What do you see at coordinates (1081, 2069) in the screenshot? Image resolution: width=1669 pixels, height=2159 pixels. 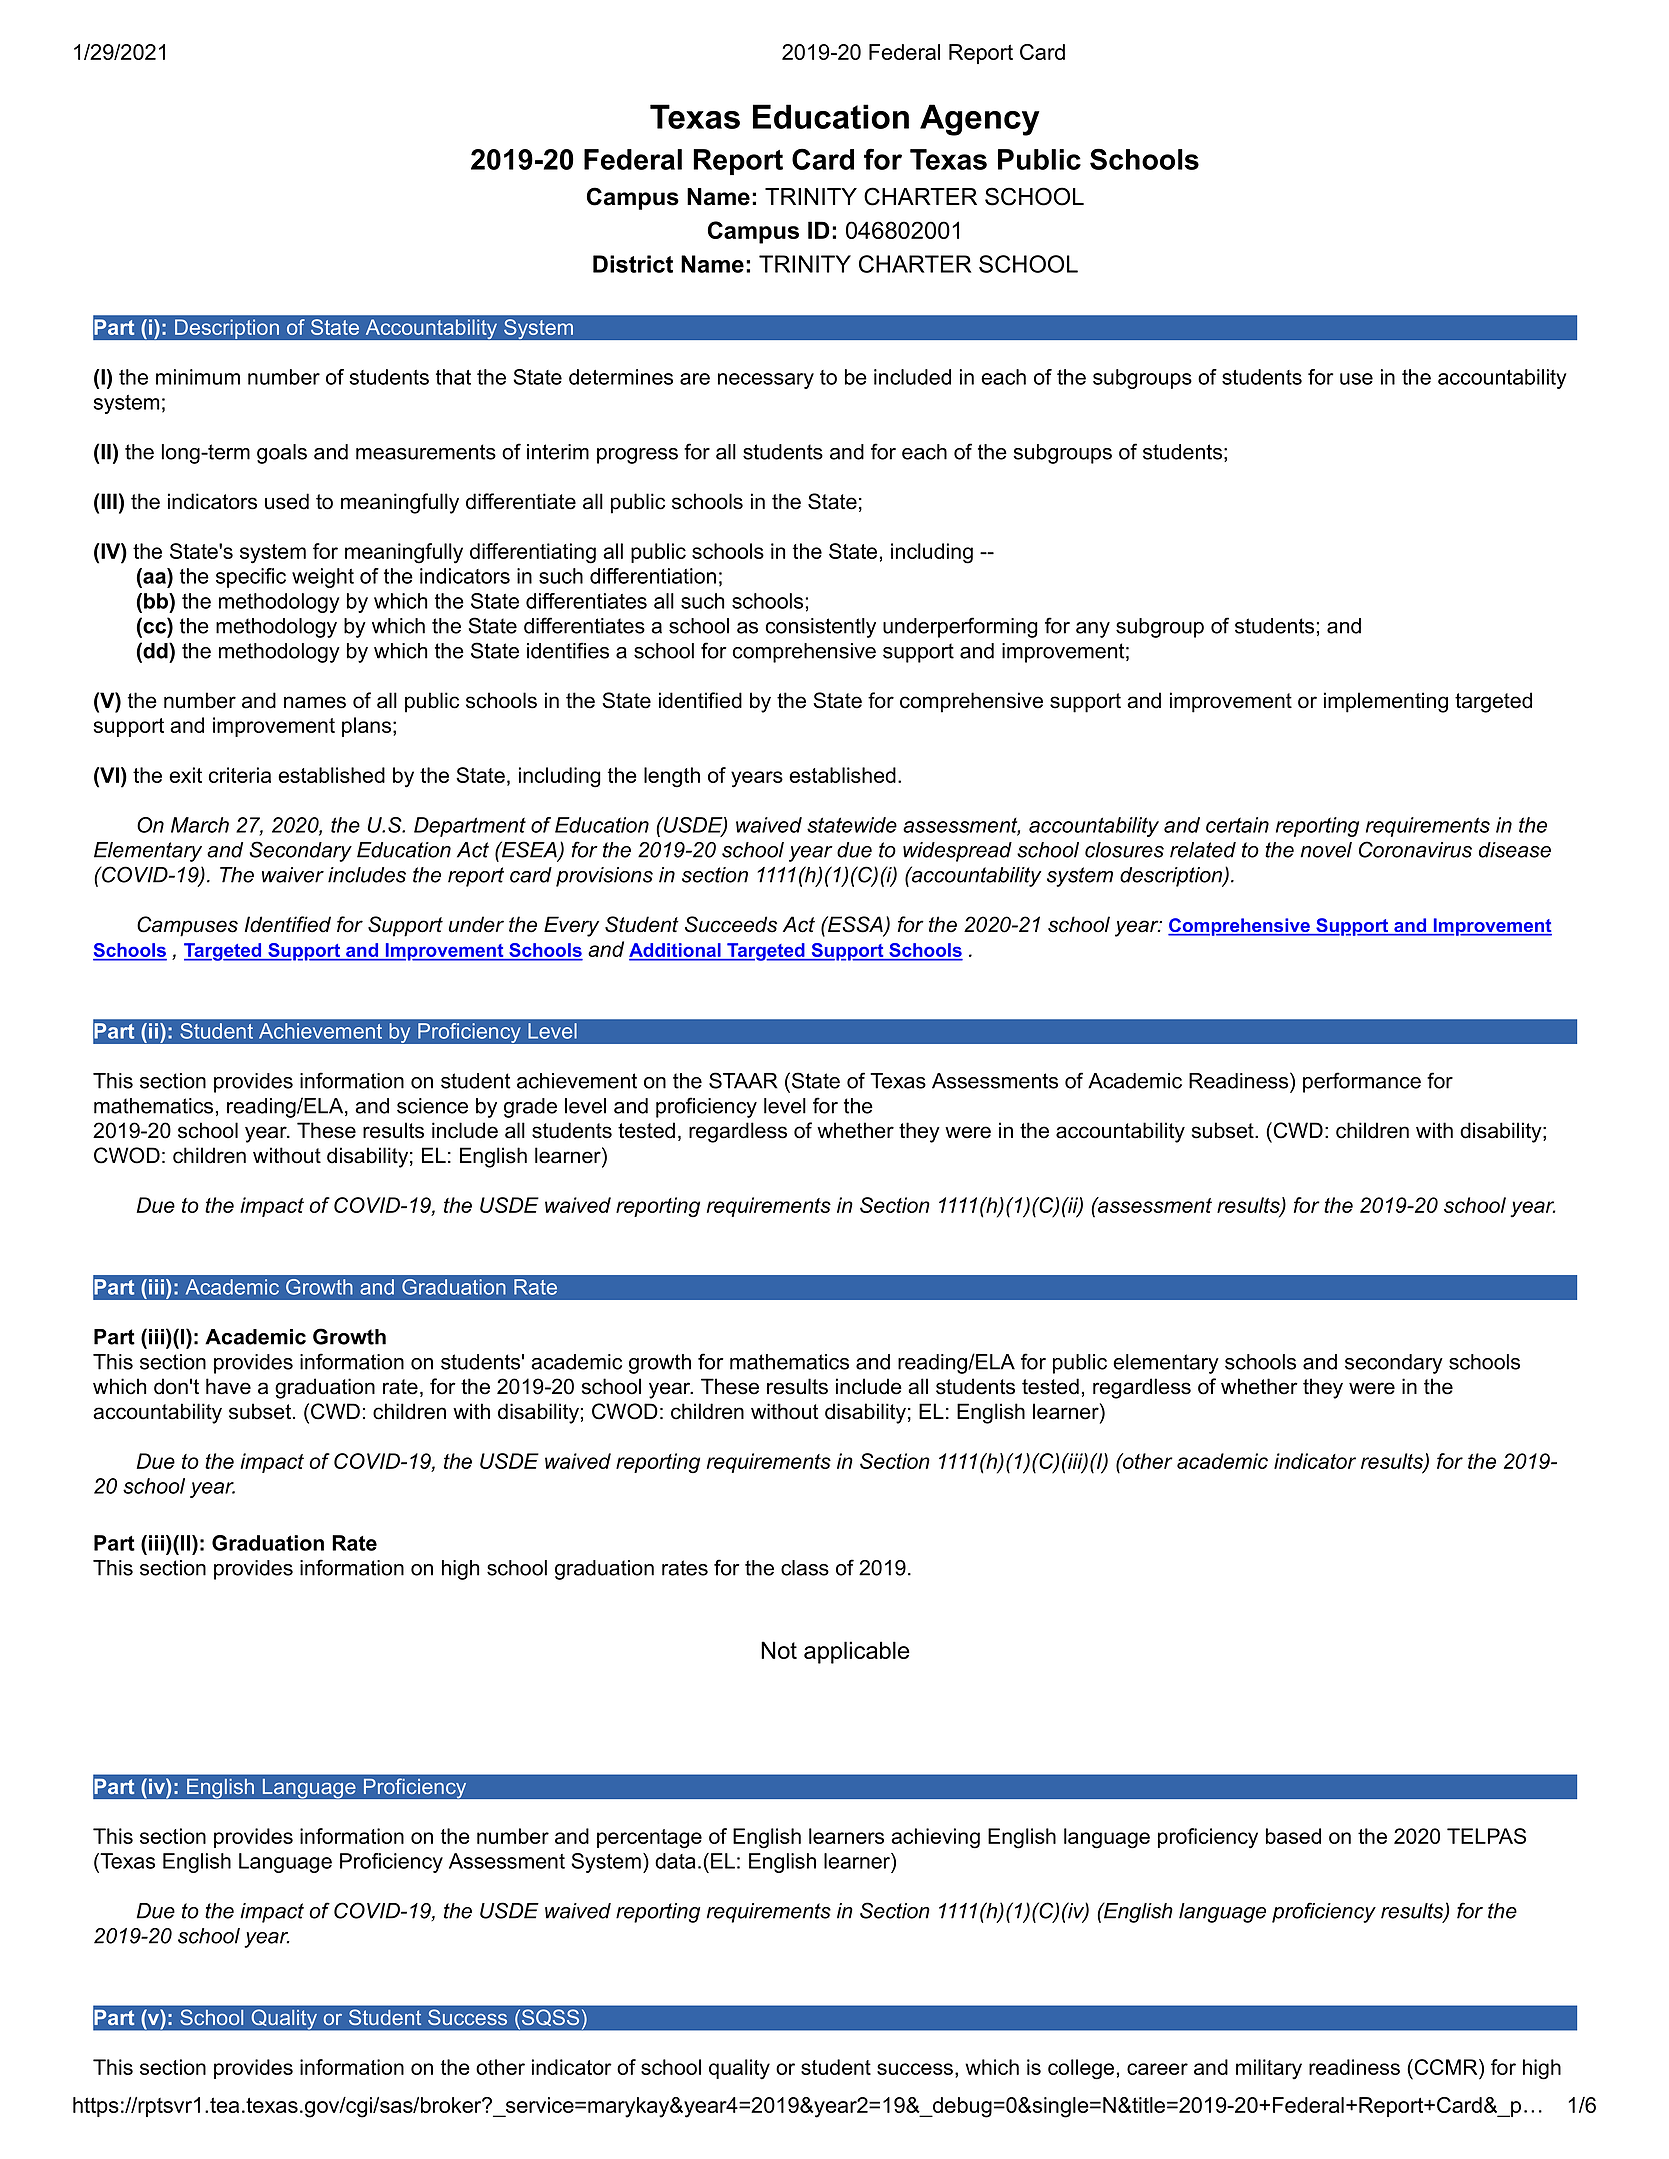 I see `college` at bounding box center [1081, 2069].
